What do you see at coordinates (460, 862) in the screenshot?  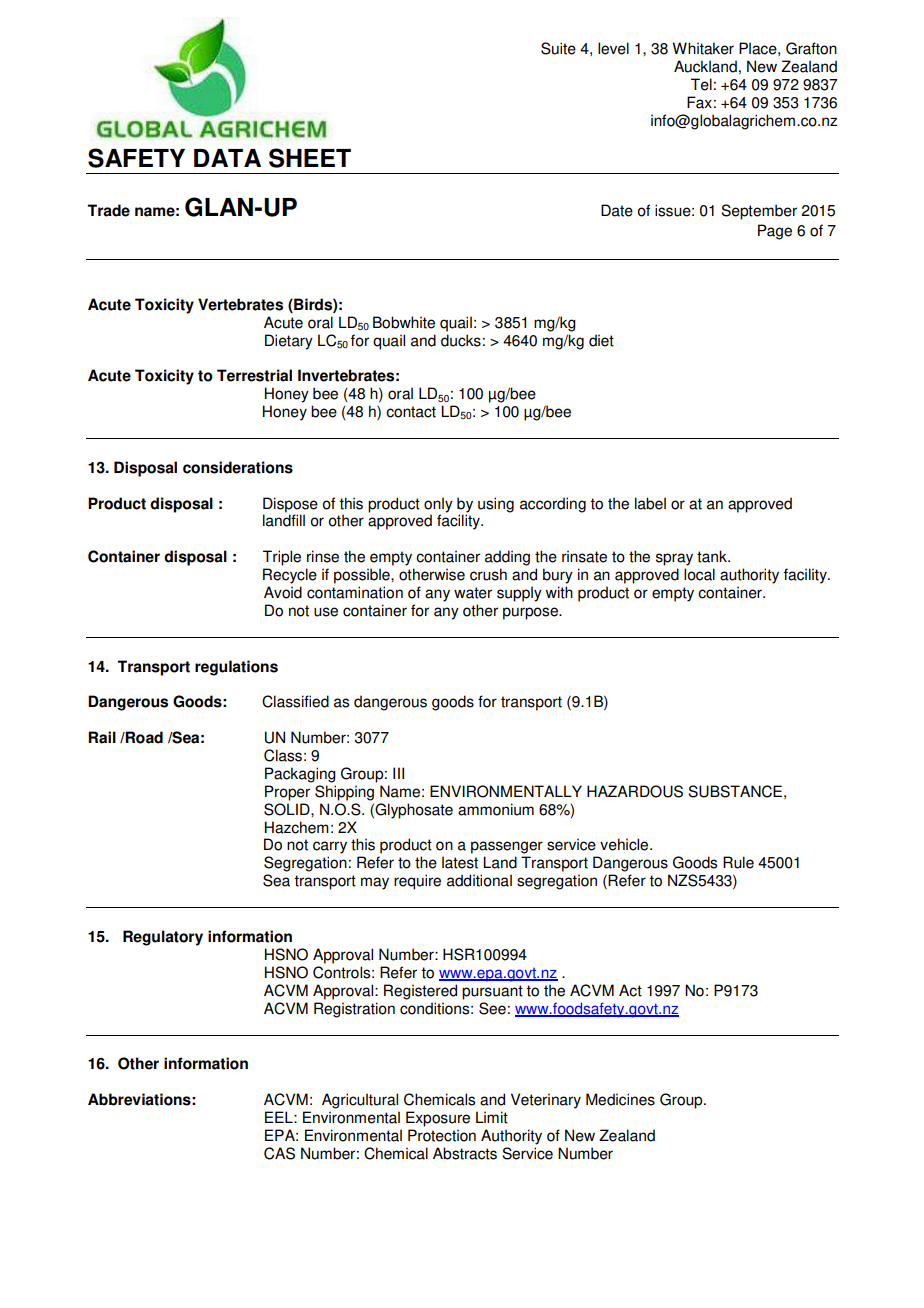 I see `latest` at bounding box center [460, 862].
